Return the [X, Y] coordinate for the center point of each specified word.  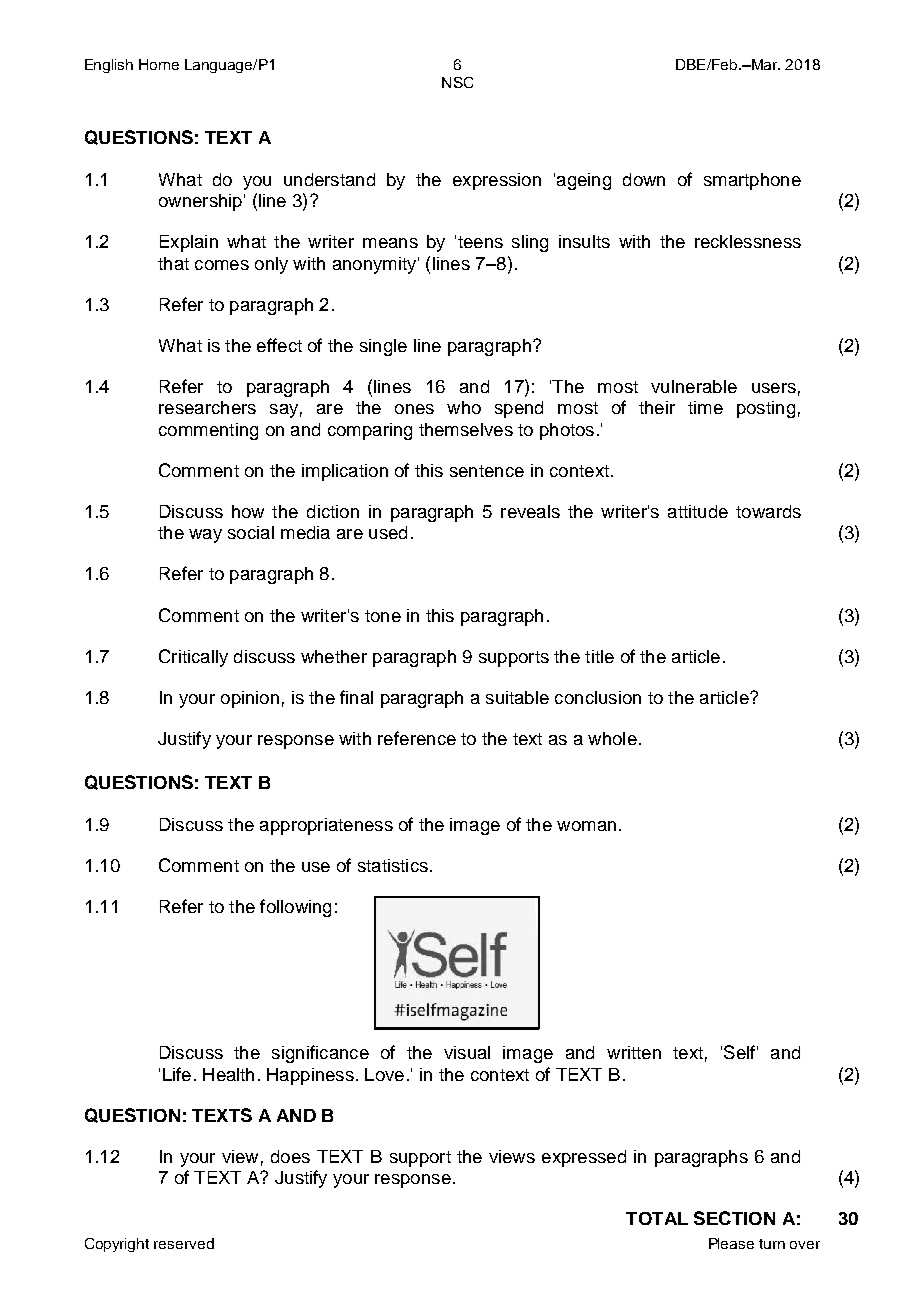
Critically [193, 658]
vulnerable [694, 386]
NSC [457, 82]
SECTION [734, 1218]
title [599, 656]
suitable [517, 697]
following [295, 908]
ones [414, 409]
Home [159, 64]
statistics [393, 865]
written [634, 1052]
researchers [207, 407]
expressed [584, 1158]
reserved [184, 1243]
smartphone [752, 181]
